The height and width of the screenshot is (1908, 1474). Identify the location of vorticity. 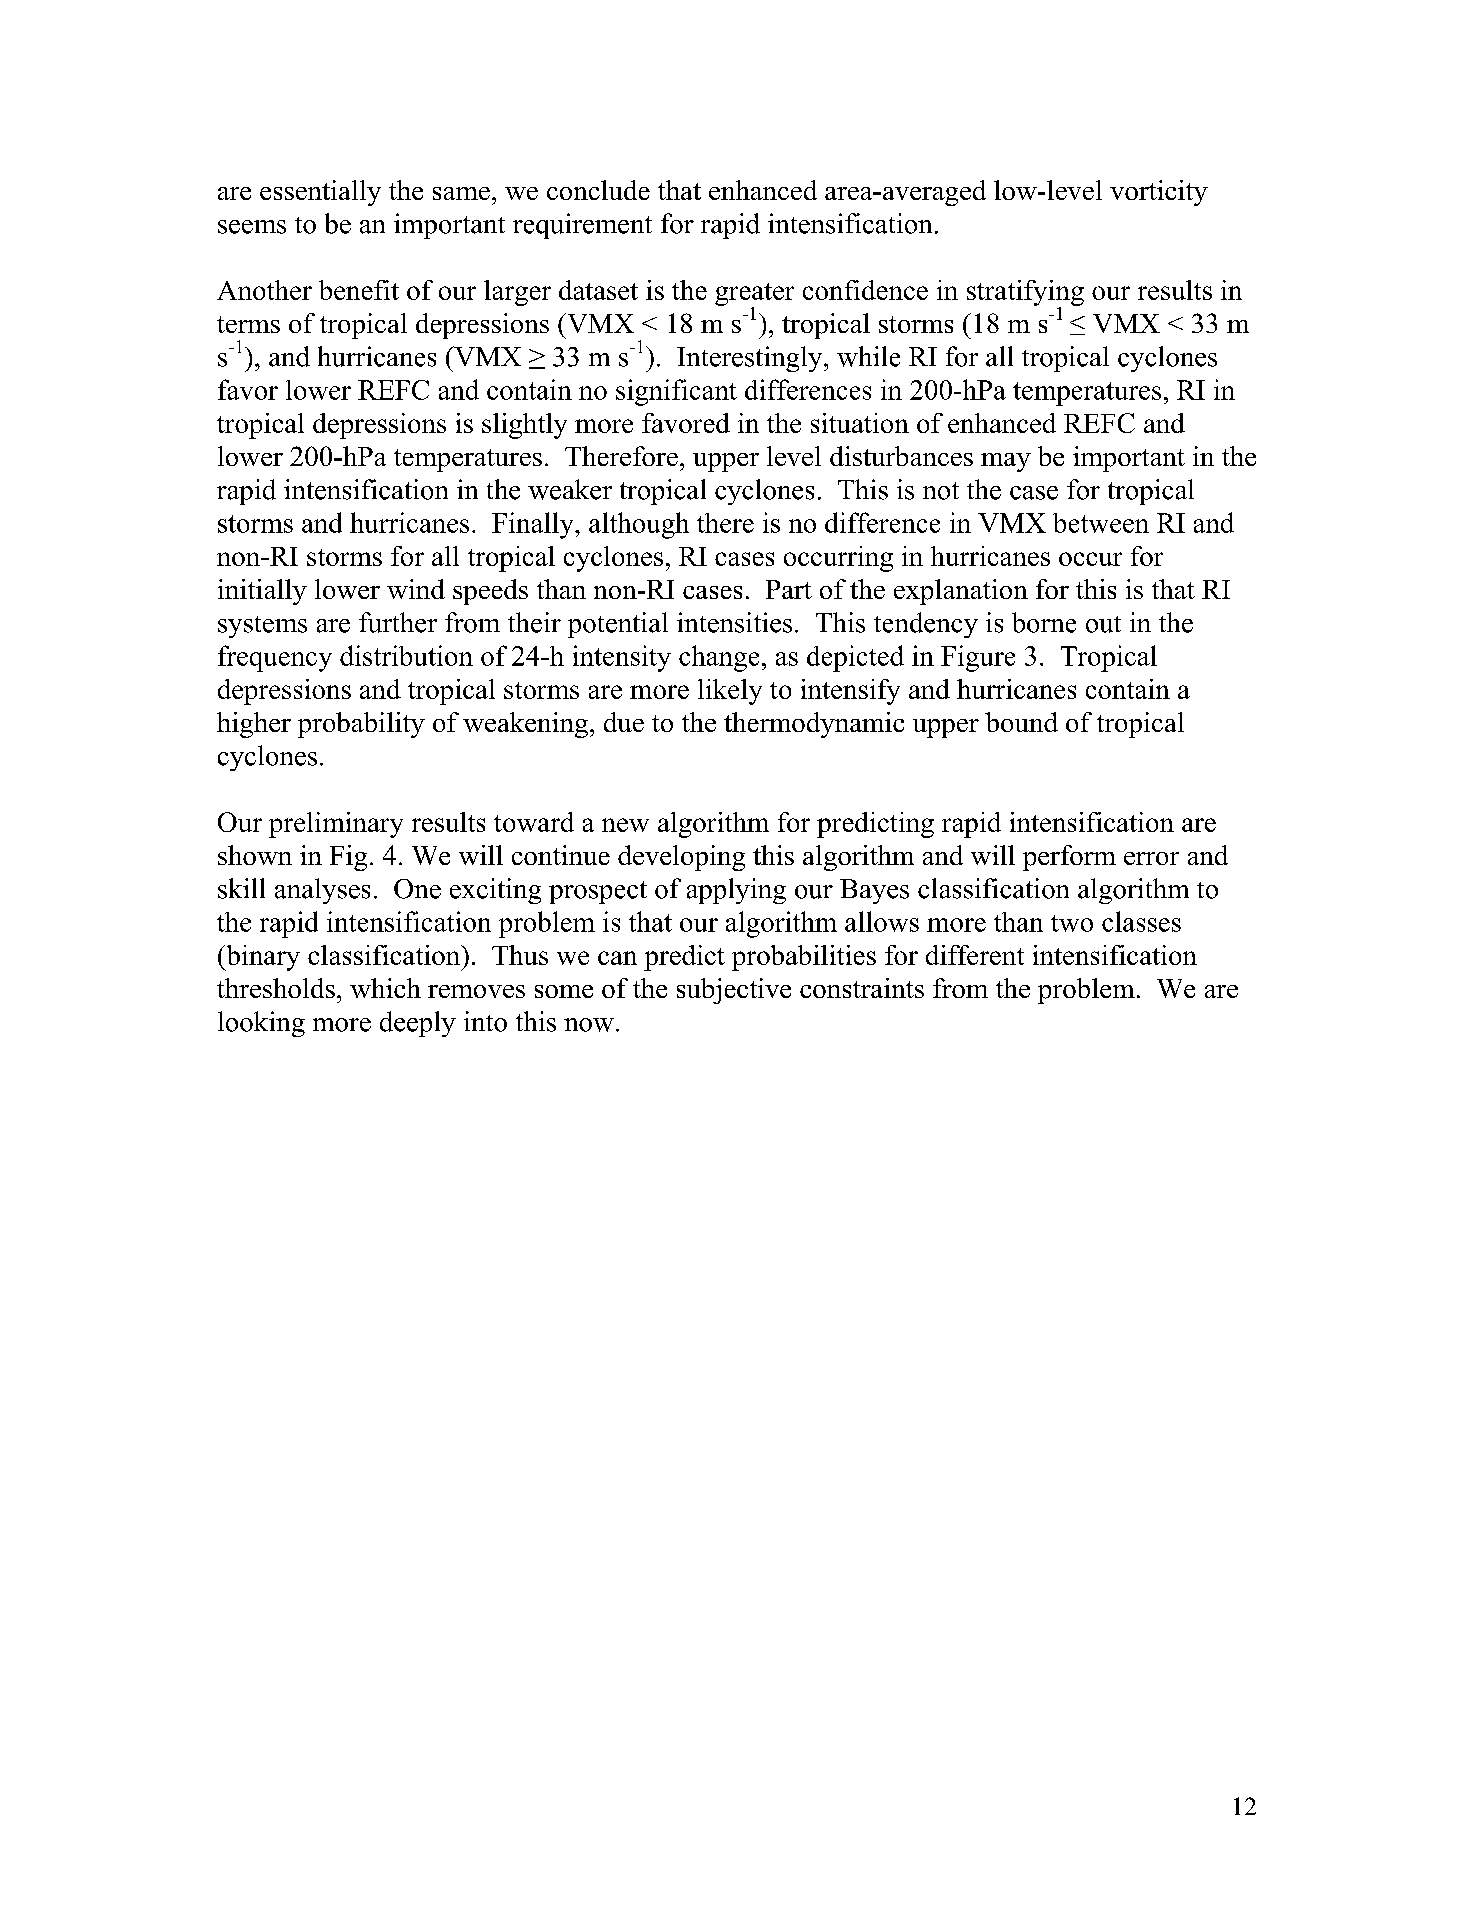
(1159, 193).
